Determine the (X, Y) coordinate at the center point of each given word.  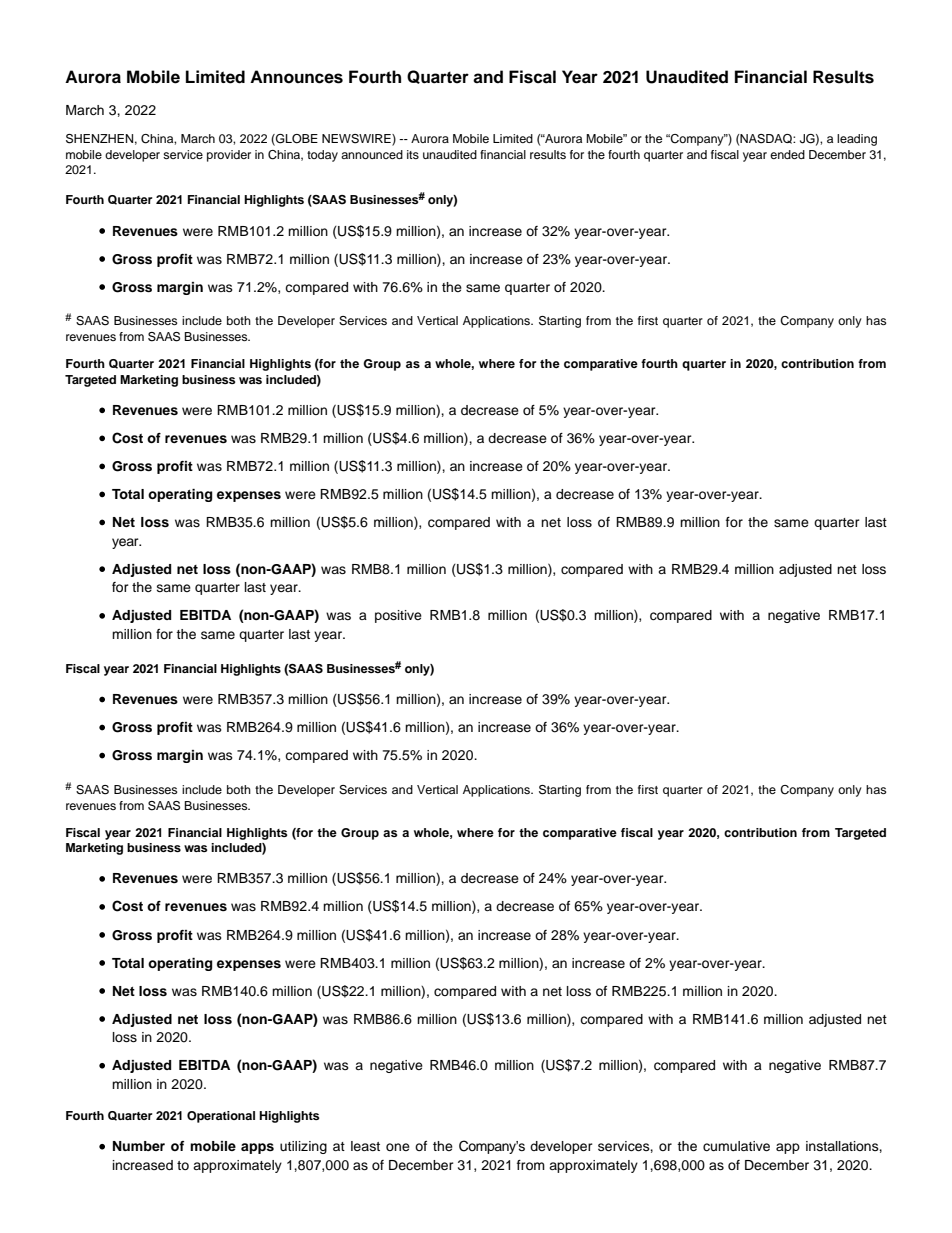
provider (229, 156)
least (365, 1146)
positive (398, 616)
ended (787, 154)
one (398, 1147)
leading (857, 140)
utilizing (303, 1147)
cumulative (736, 1146)
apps (257, 1148)
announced (372, 154)
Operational (221, 1117)
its (413, 154)
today (322, 156)
